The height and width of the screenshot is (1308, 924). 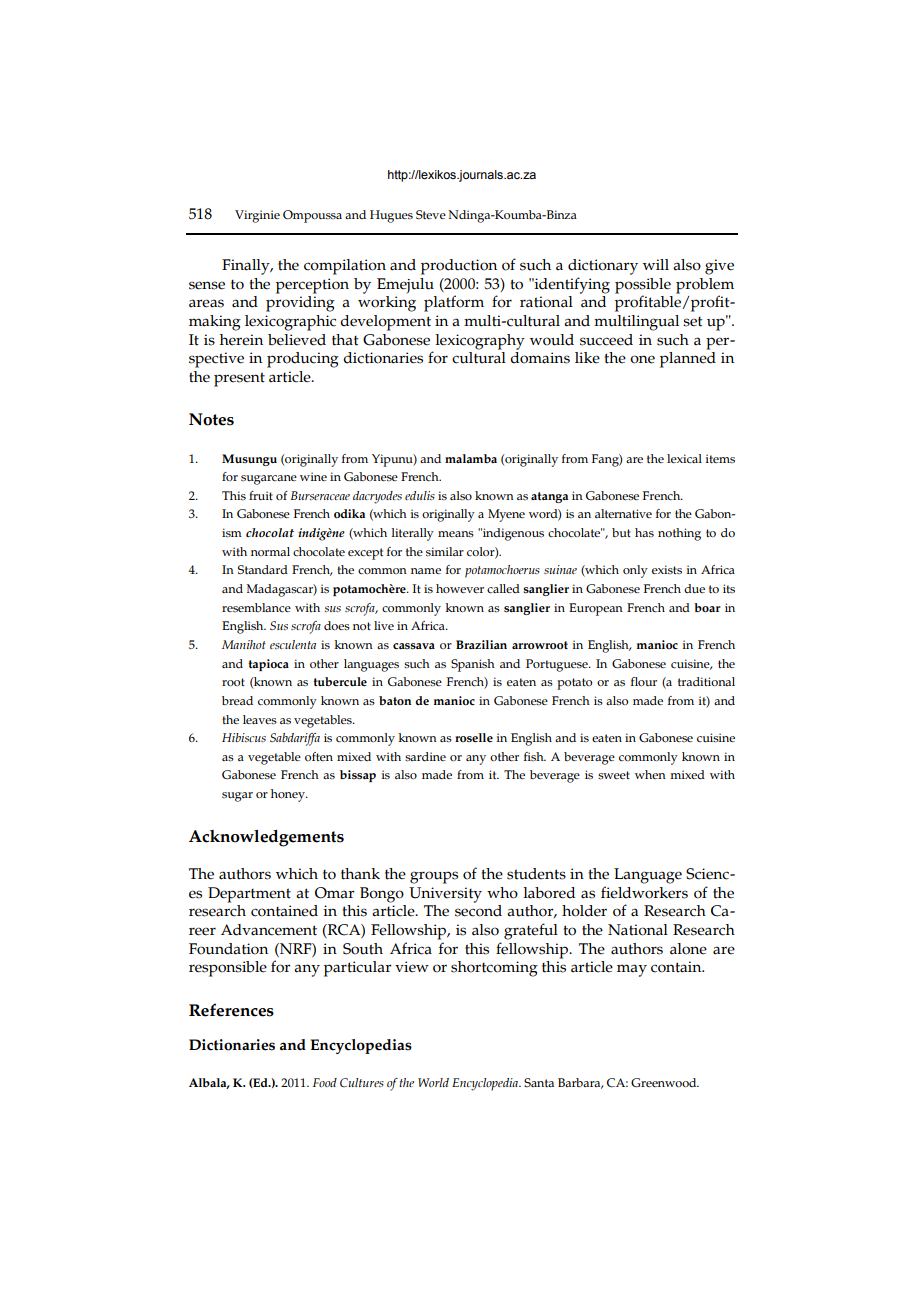 What do you see at coordinates (268, 665) in the screenshot?
I see `tapioca` at bounding box center [268, 665].
